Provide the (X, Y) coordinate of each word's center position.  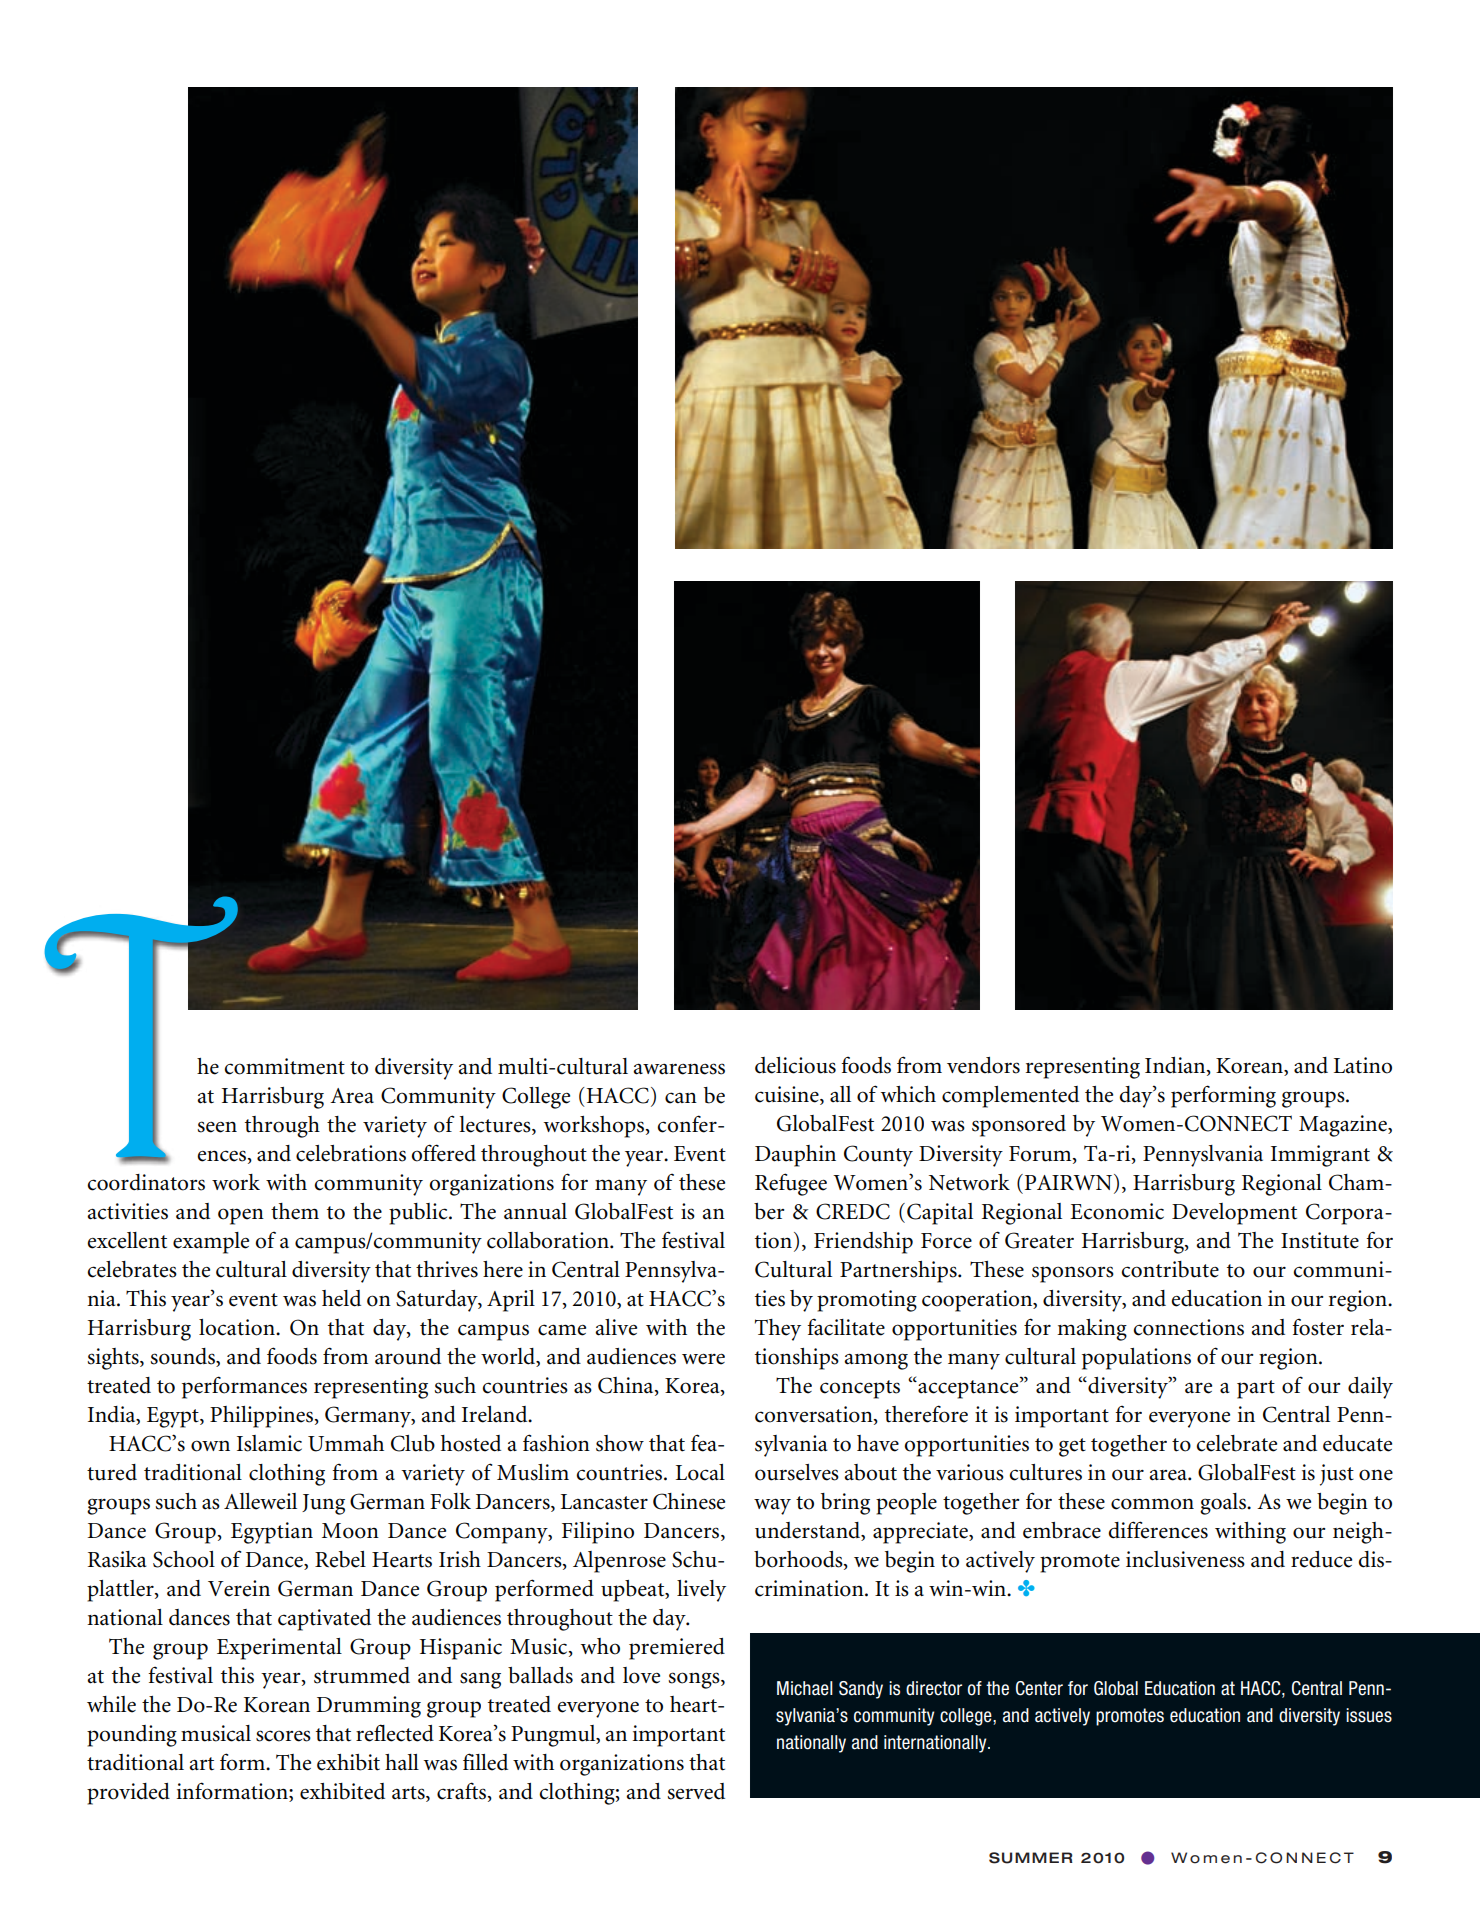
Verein (239, 1588)
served (696, 1791)
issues (1369, 1715)
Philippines (263, 1417)
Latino (1363, 1065)
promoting (867, 1301)
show (620, 1443)
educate (1357, 1443)
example (211, 1243)
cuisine (788, 1095)
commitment (284, 1066)
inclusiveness (1185, 1559)
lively (701, 1591)
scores (283, 1736)
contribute (1170, 1269)
